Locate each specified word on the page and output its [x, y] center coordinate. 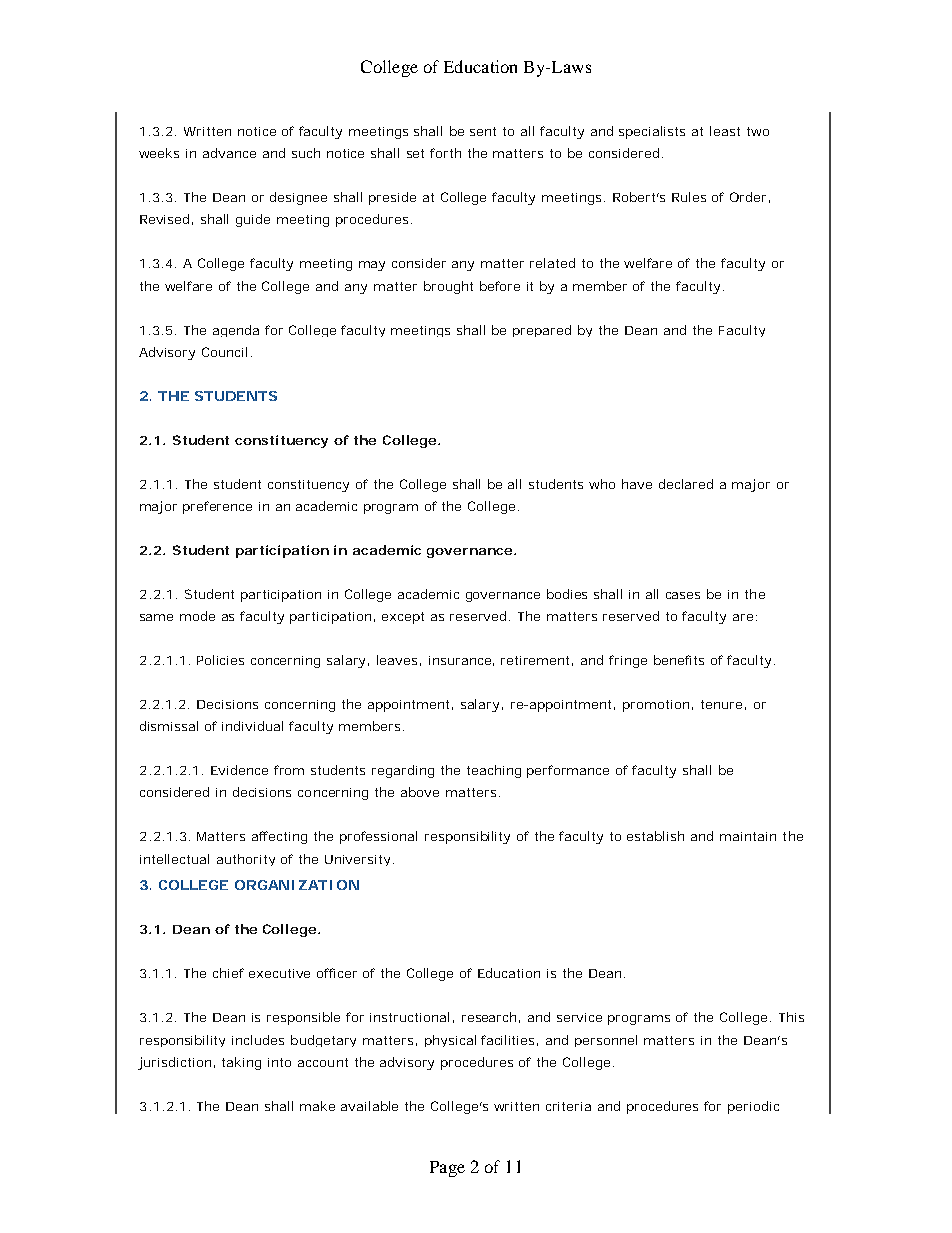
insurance [461, 661]
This [791, 1017]
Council [227, 352]
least [725, 131]
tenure [723, 705]
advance [229, 153]
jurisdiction [176, 1063]
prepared [542, 331]
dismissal [169, 726]
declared [686, 484]
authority [246, 860]
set [415, 153]
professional [378, 837]
